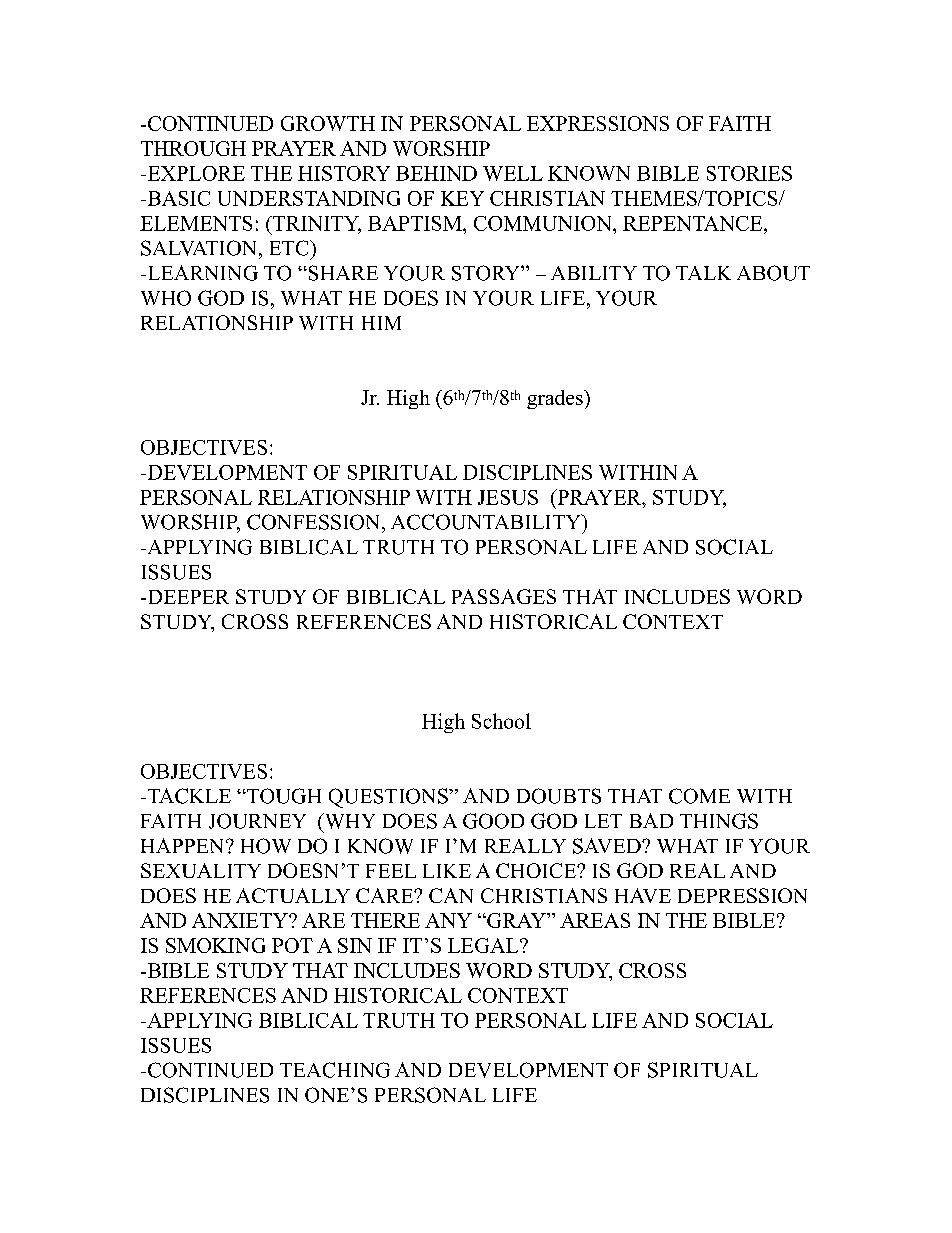  I want to click on LEGAL, so click(484, 945).
